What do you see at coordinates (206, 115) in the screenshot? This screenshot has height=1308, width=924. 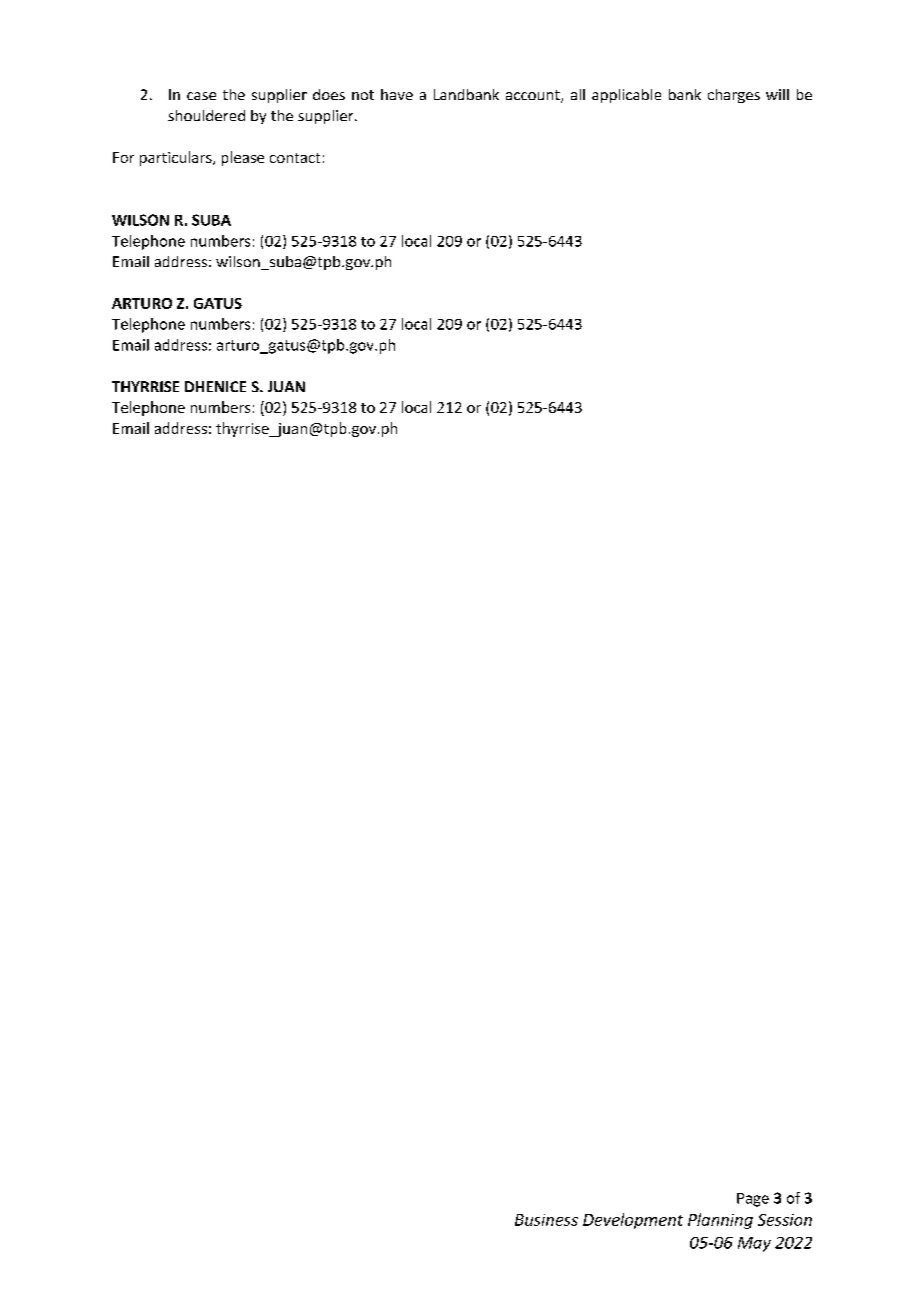 I see `shouldered` at bounding box center [206, 115].
